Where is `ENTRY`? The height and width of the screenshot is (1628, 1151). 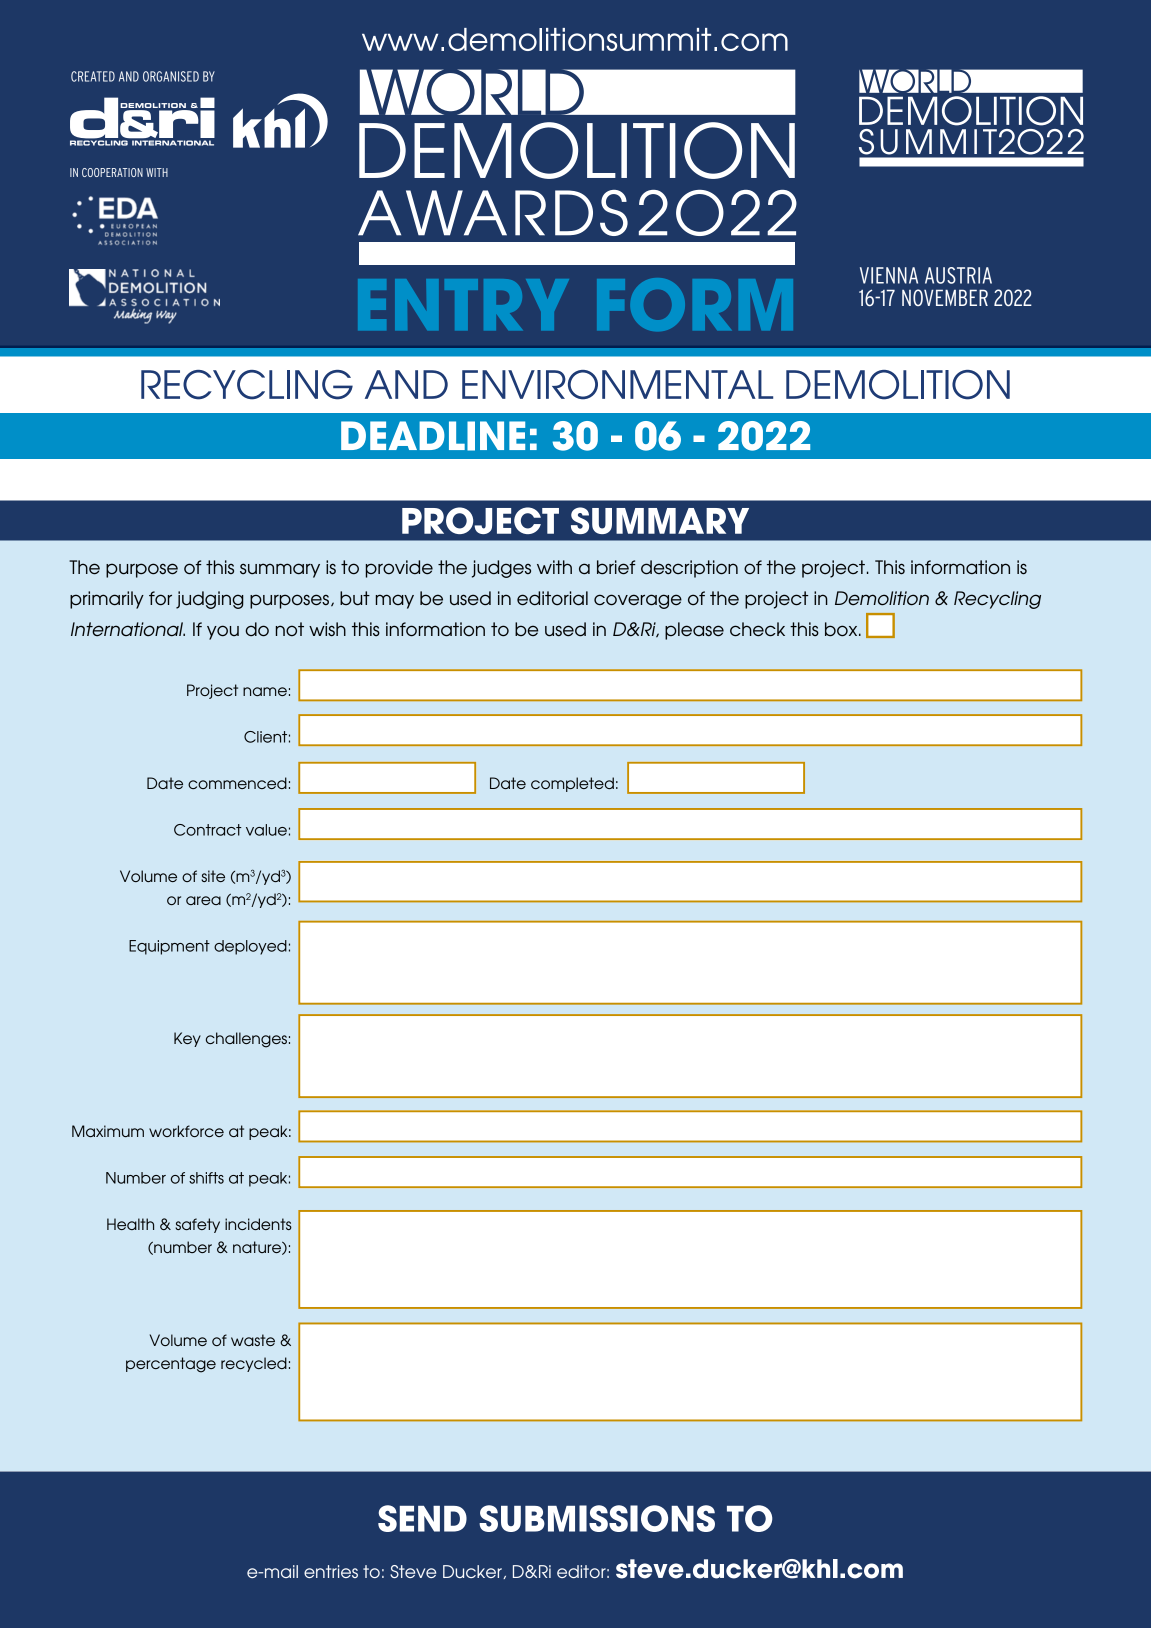 ENTRY is located at coordinates (463, 304).
